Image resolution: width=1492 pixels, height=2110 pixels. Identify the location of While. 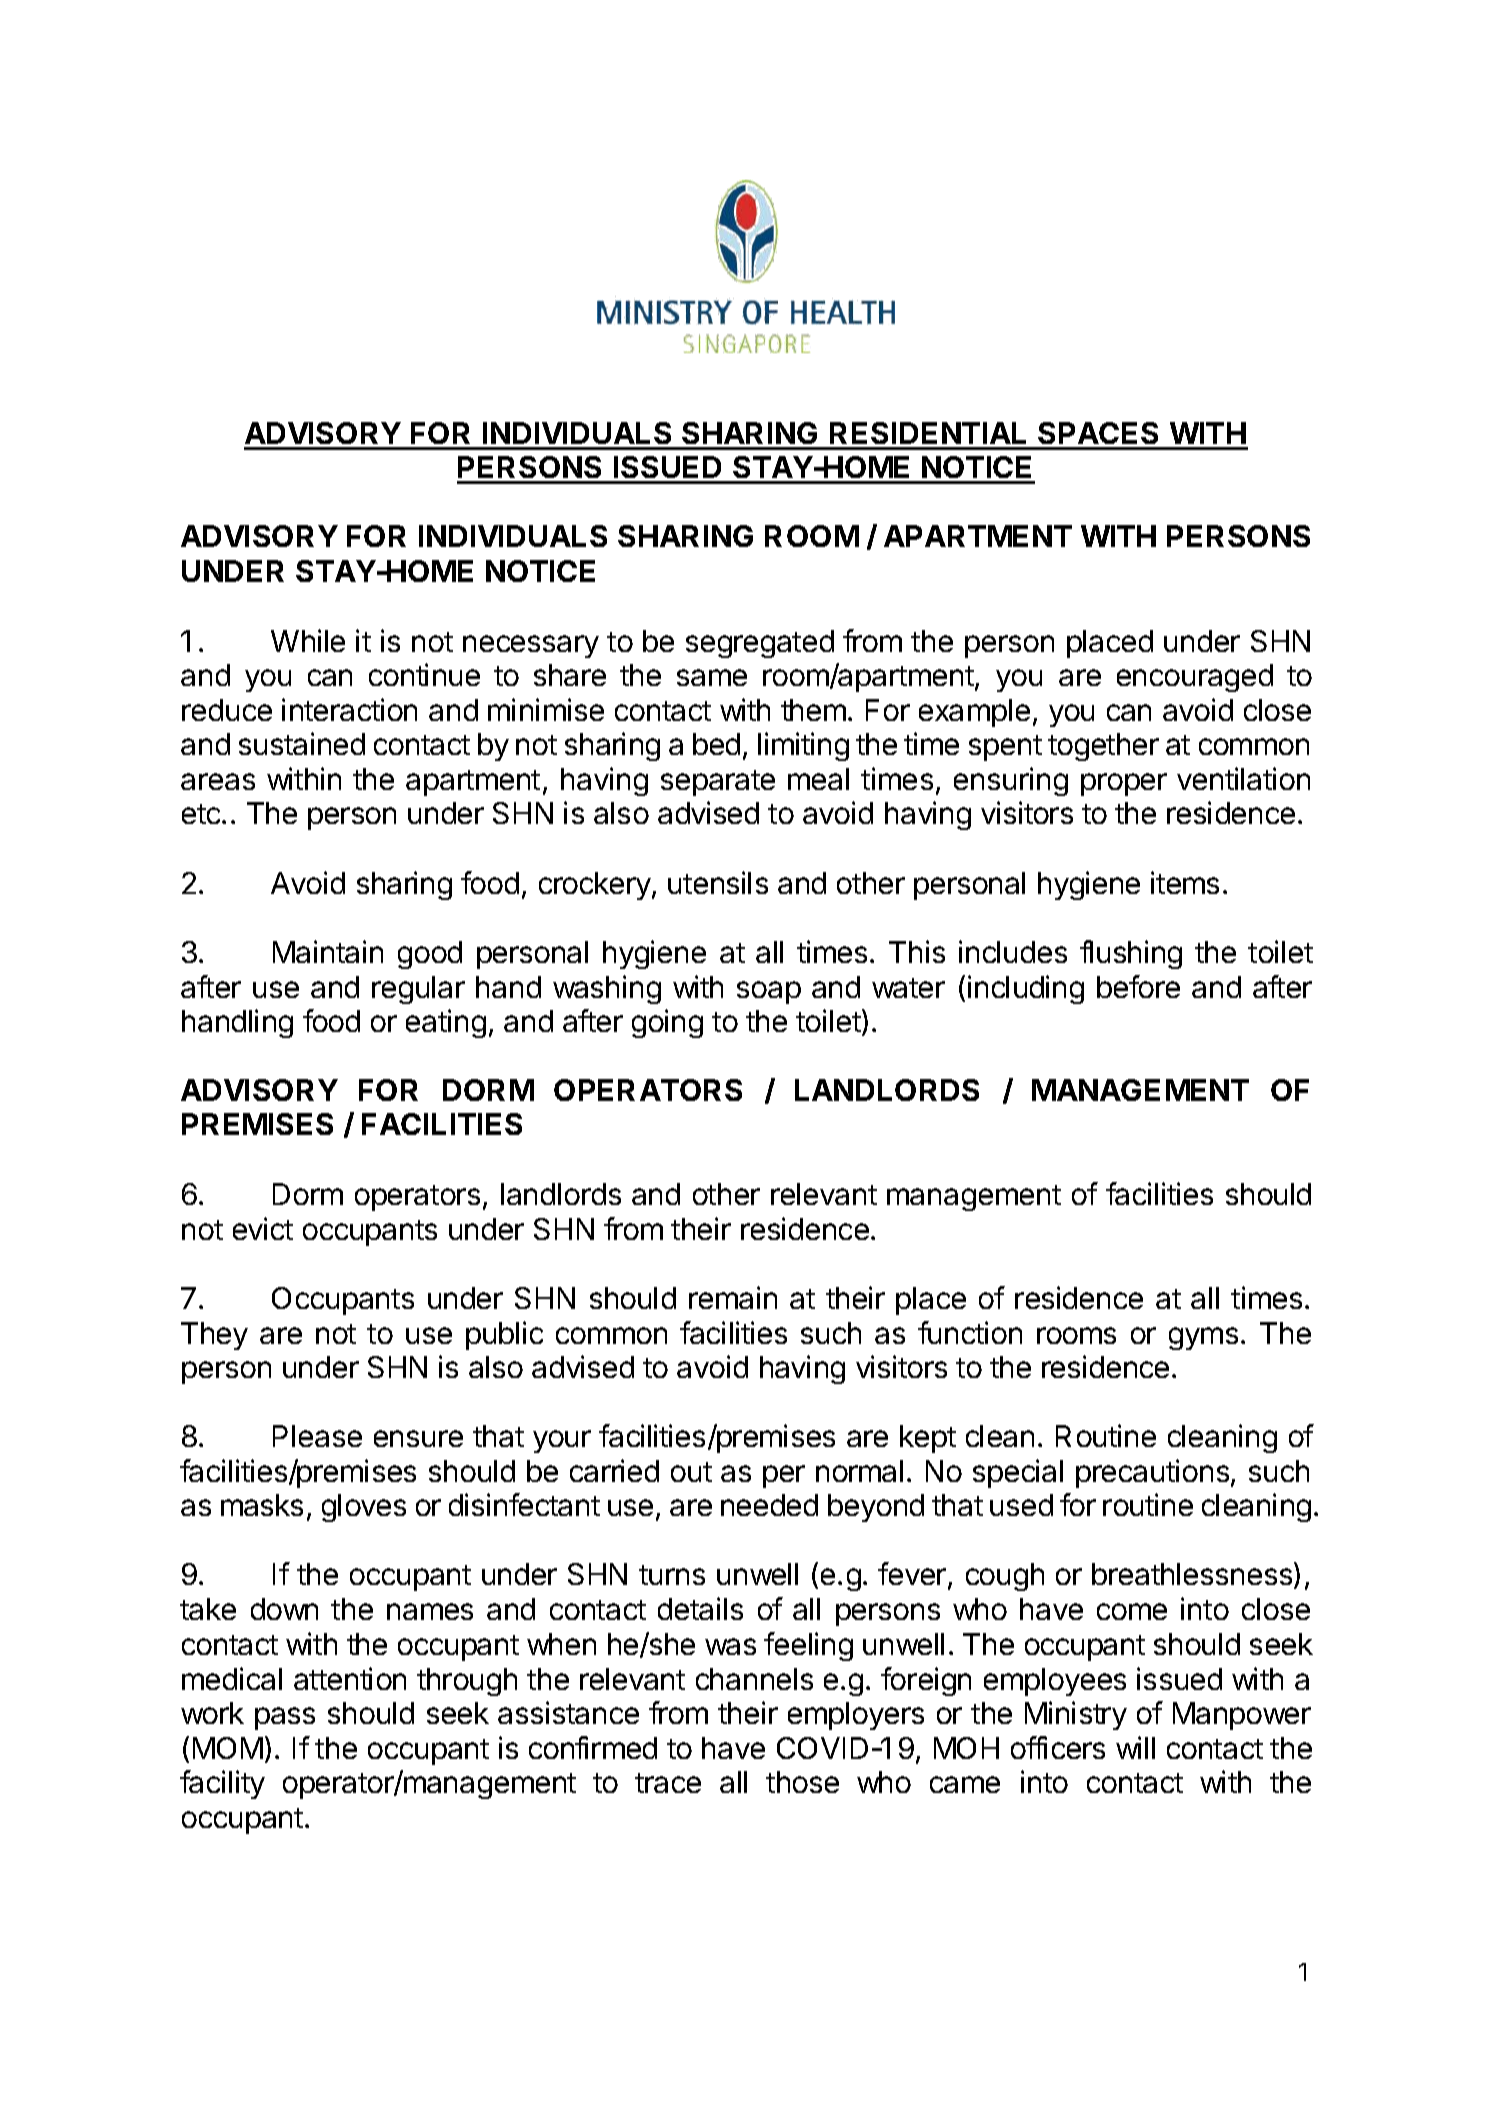
(308, 640).
